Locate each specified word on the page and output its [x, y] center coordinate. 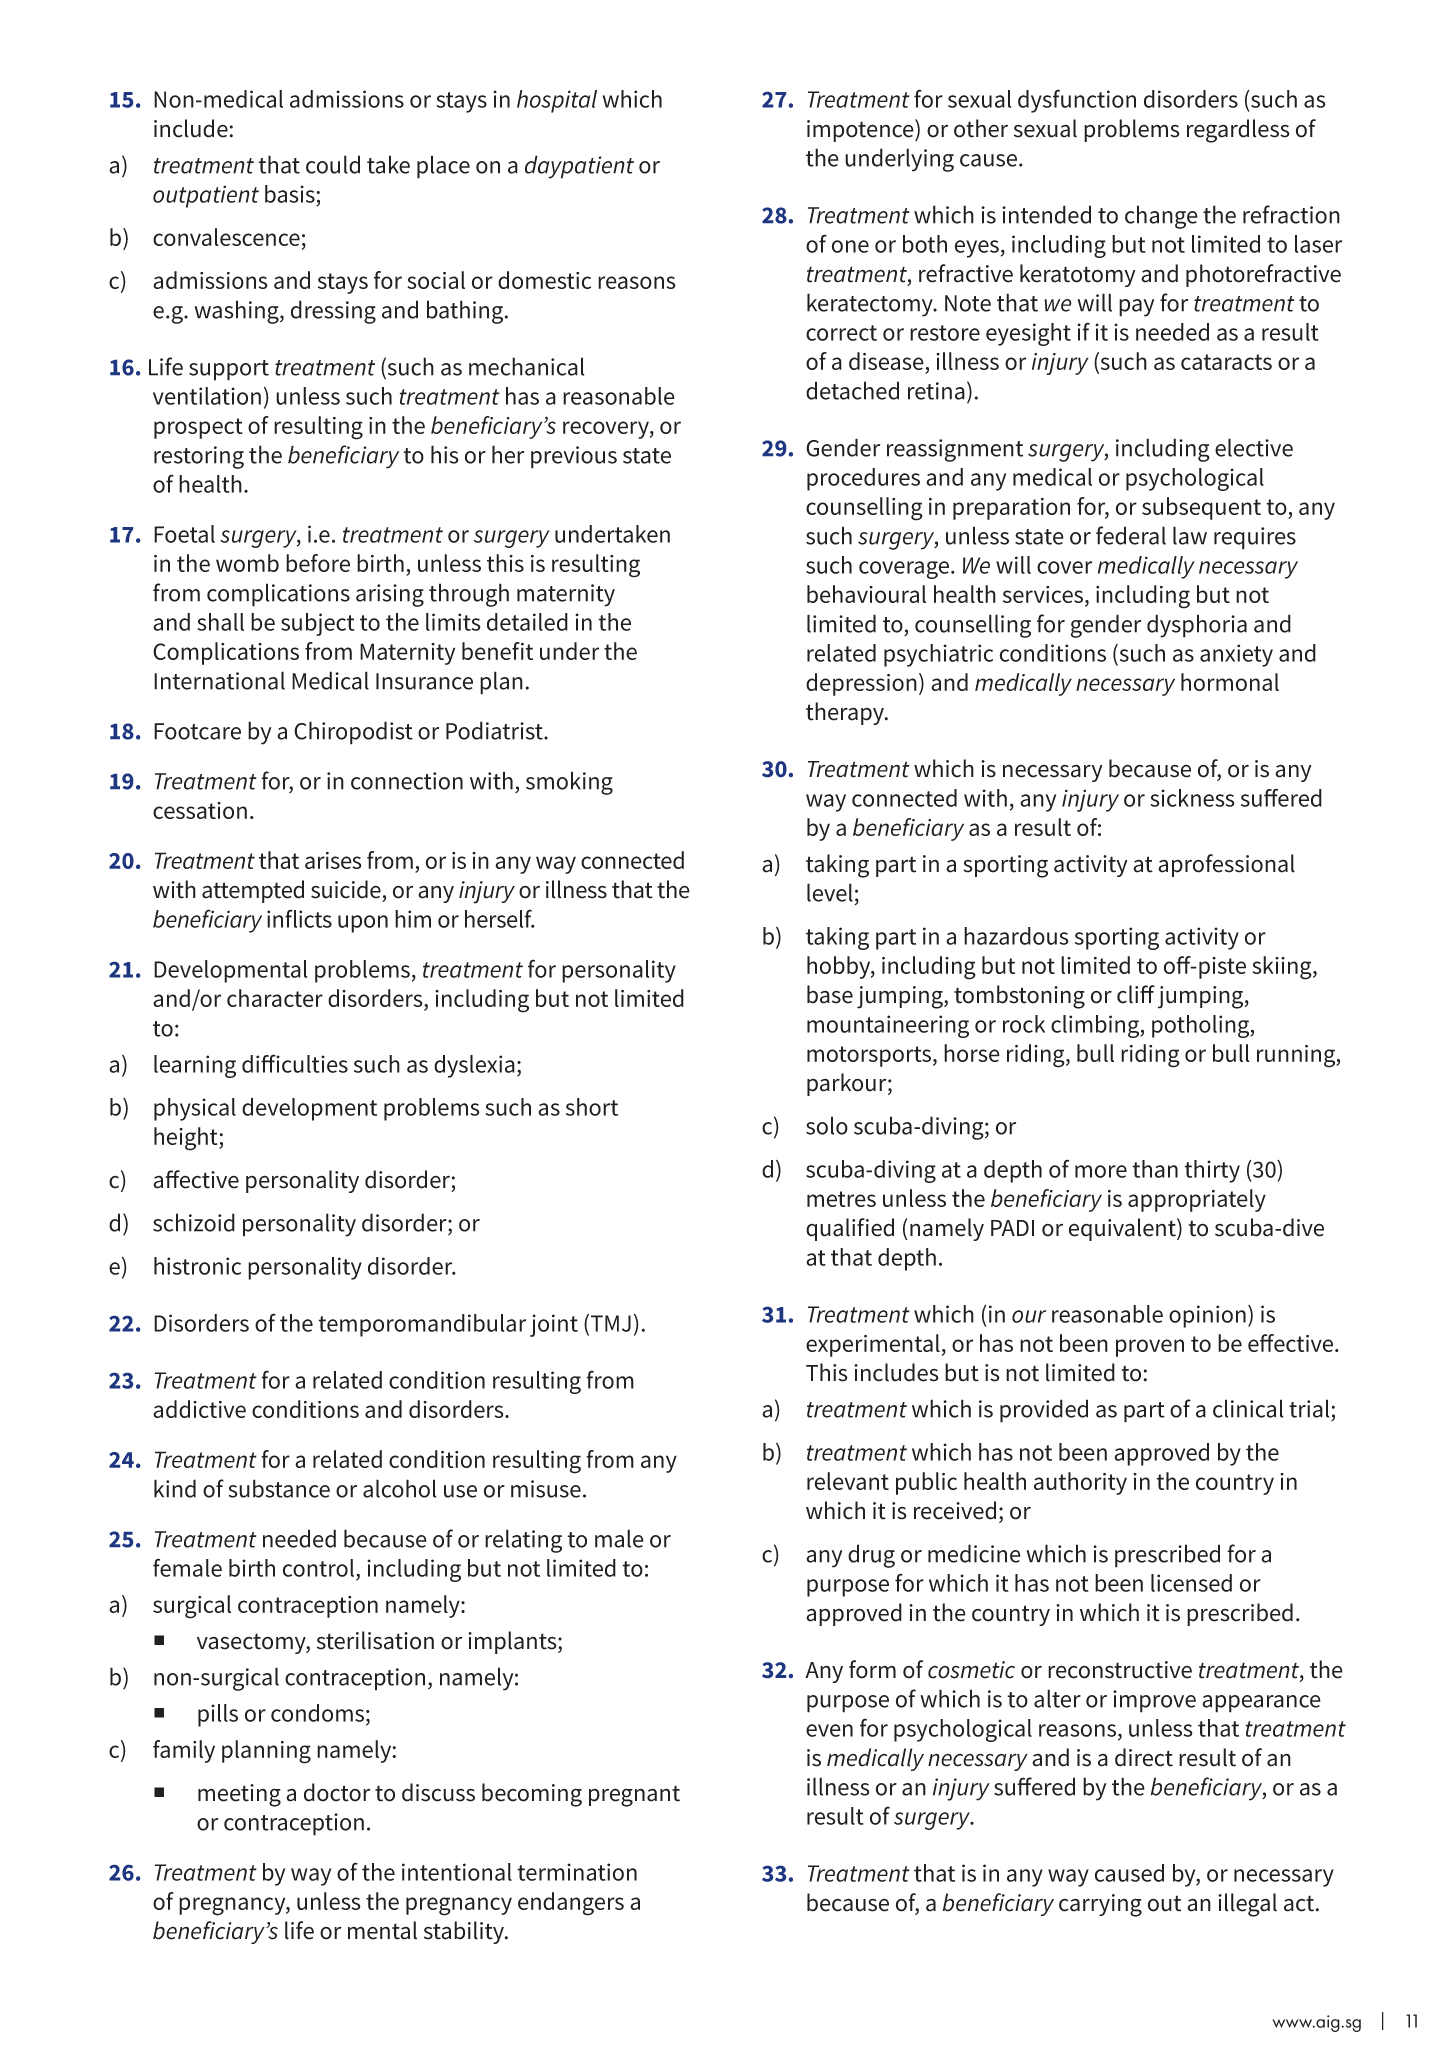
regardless [1238, 131]
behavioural [866, 594]
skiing [1283, 968]
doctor [337, 1792]
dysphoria [1197, 626]
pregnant [634, 1796]
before [318, 563]
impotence [861, 130]
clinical [1248, 1408]
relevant [848, 1481]
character [275, 998]
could [333, 164]
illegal [1247, 1905]
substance [279, 1488]
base [830, 994]
